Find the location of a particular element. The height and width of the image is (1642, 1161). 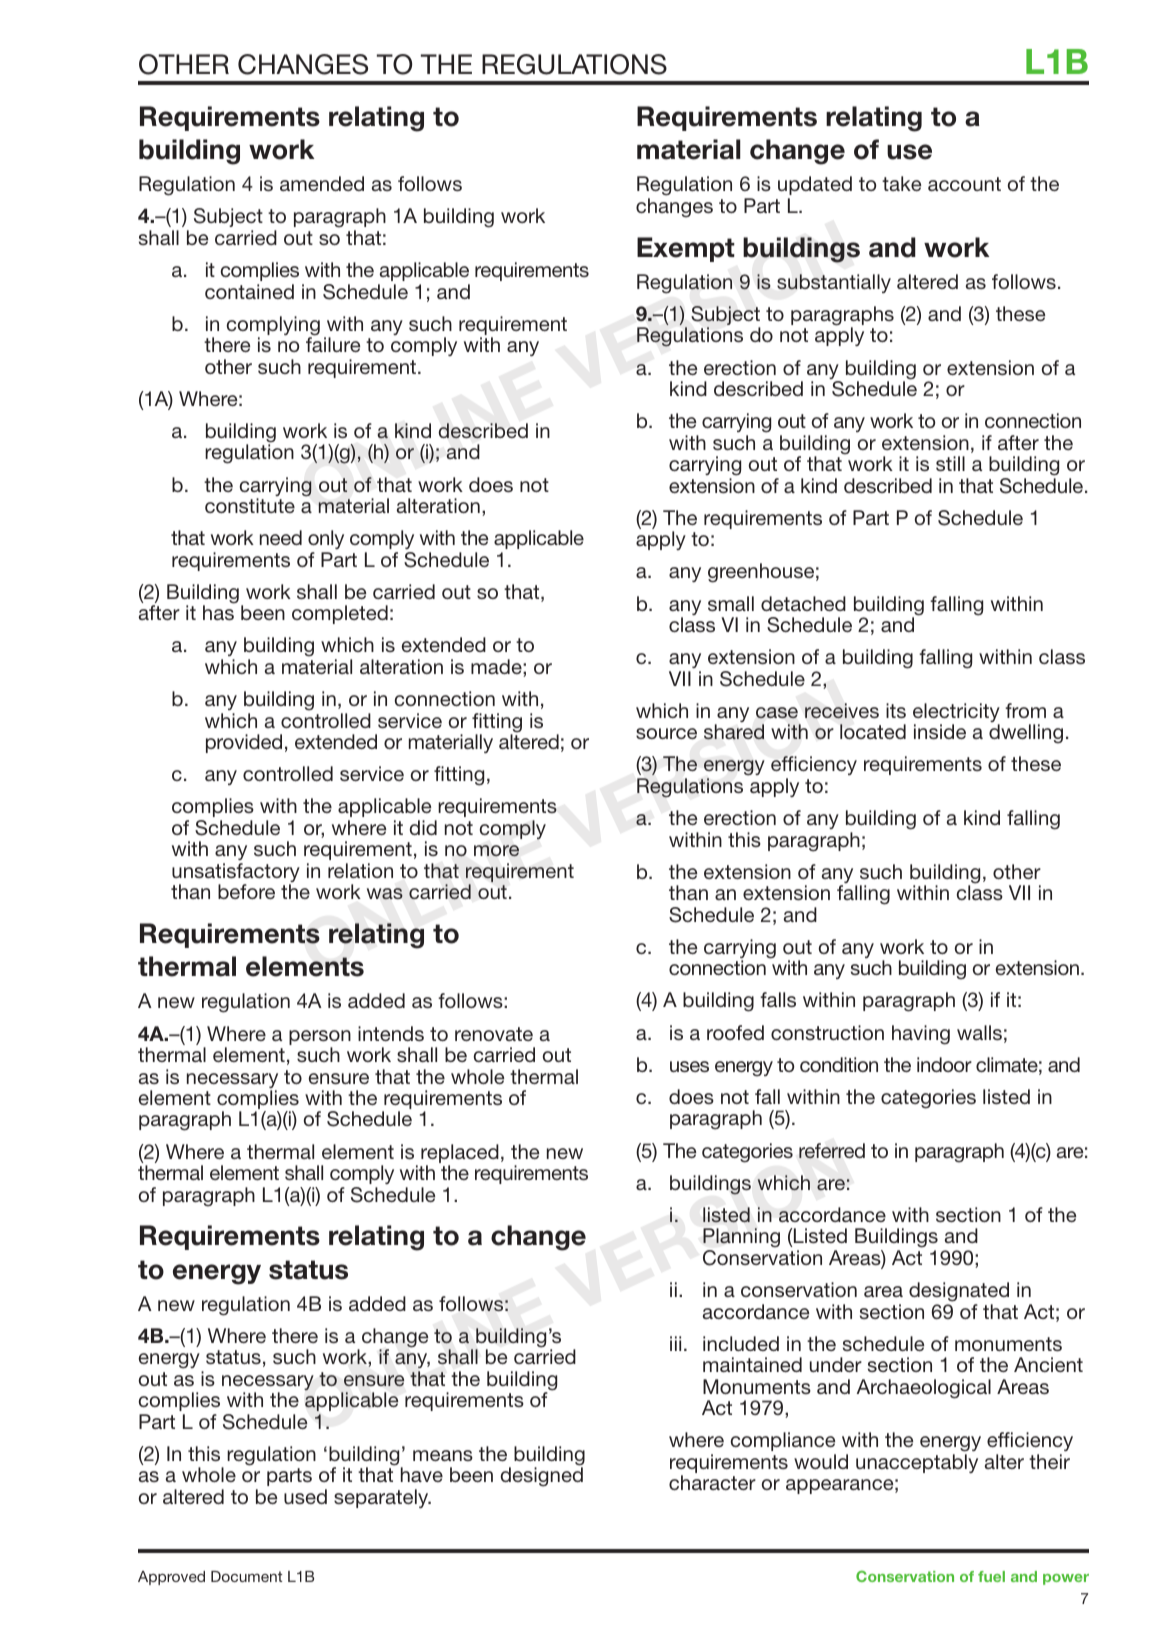

account is located at coordinates (964, 184).
